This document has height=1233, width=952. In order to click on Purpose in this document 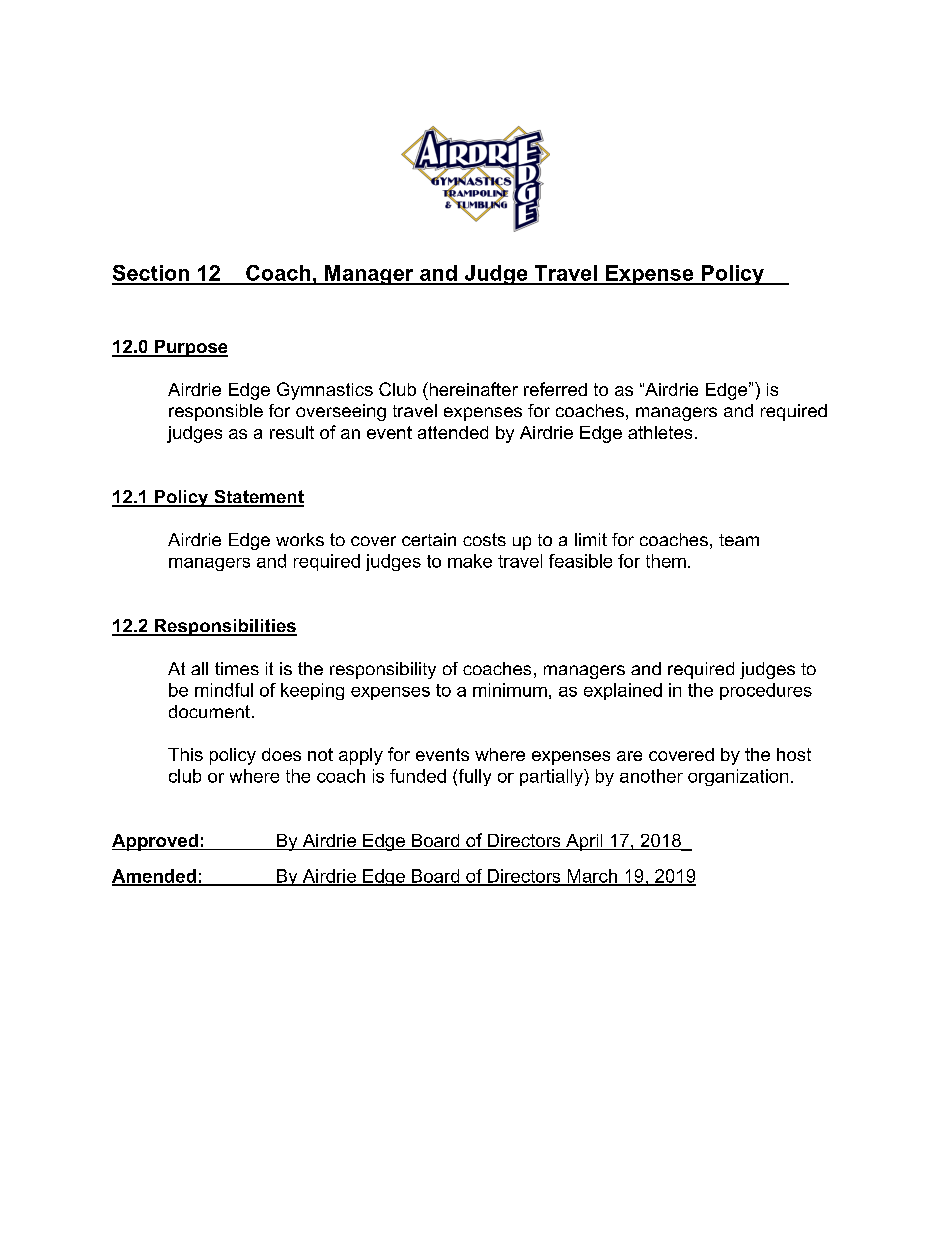, I will do `click(190, 348)`.
